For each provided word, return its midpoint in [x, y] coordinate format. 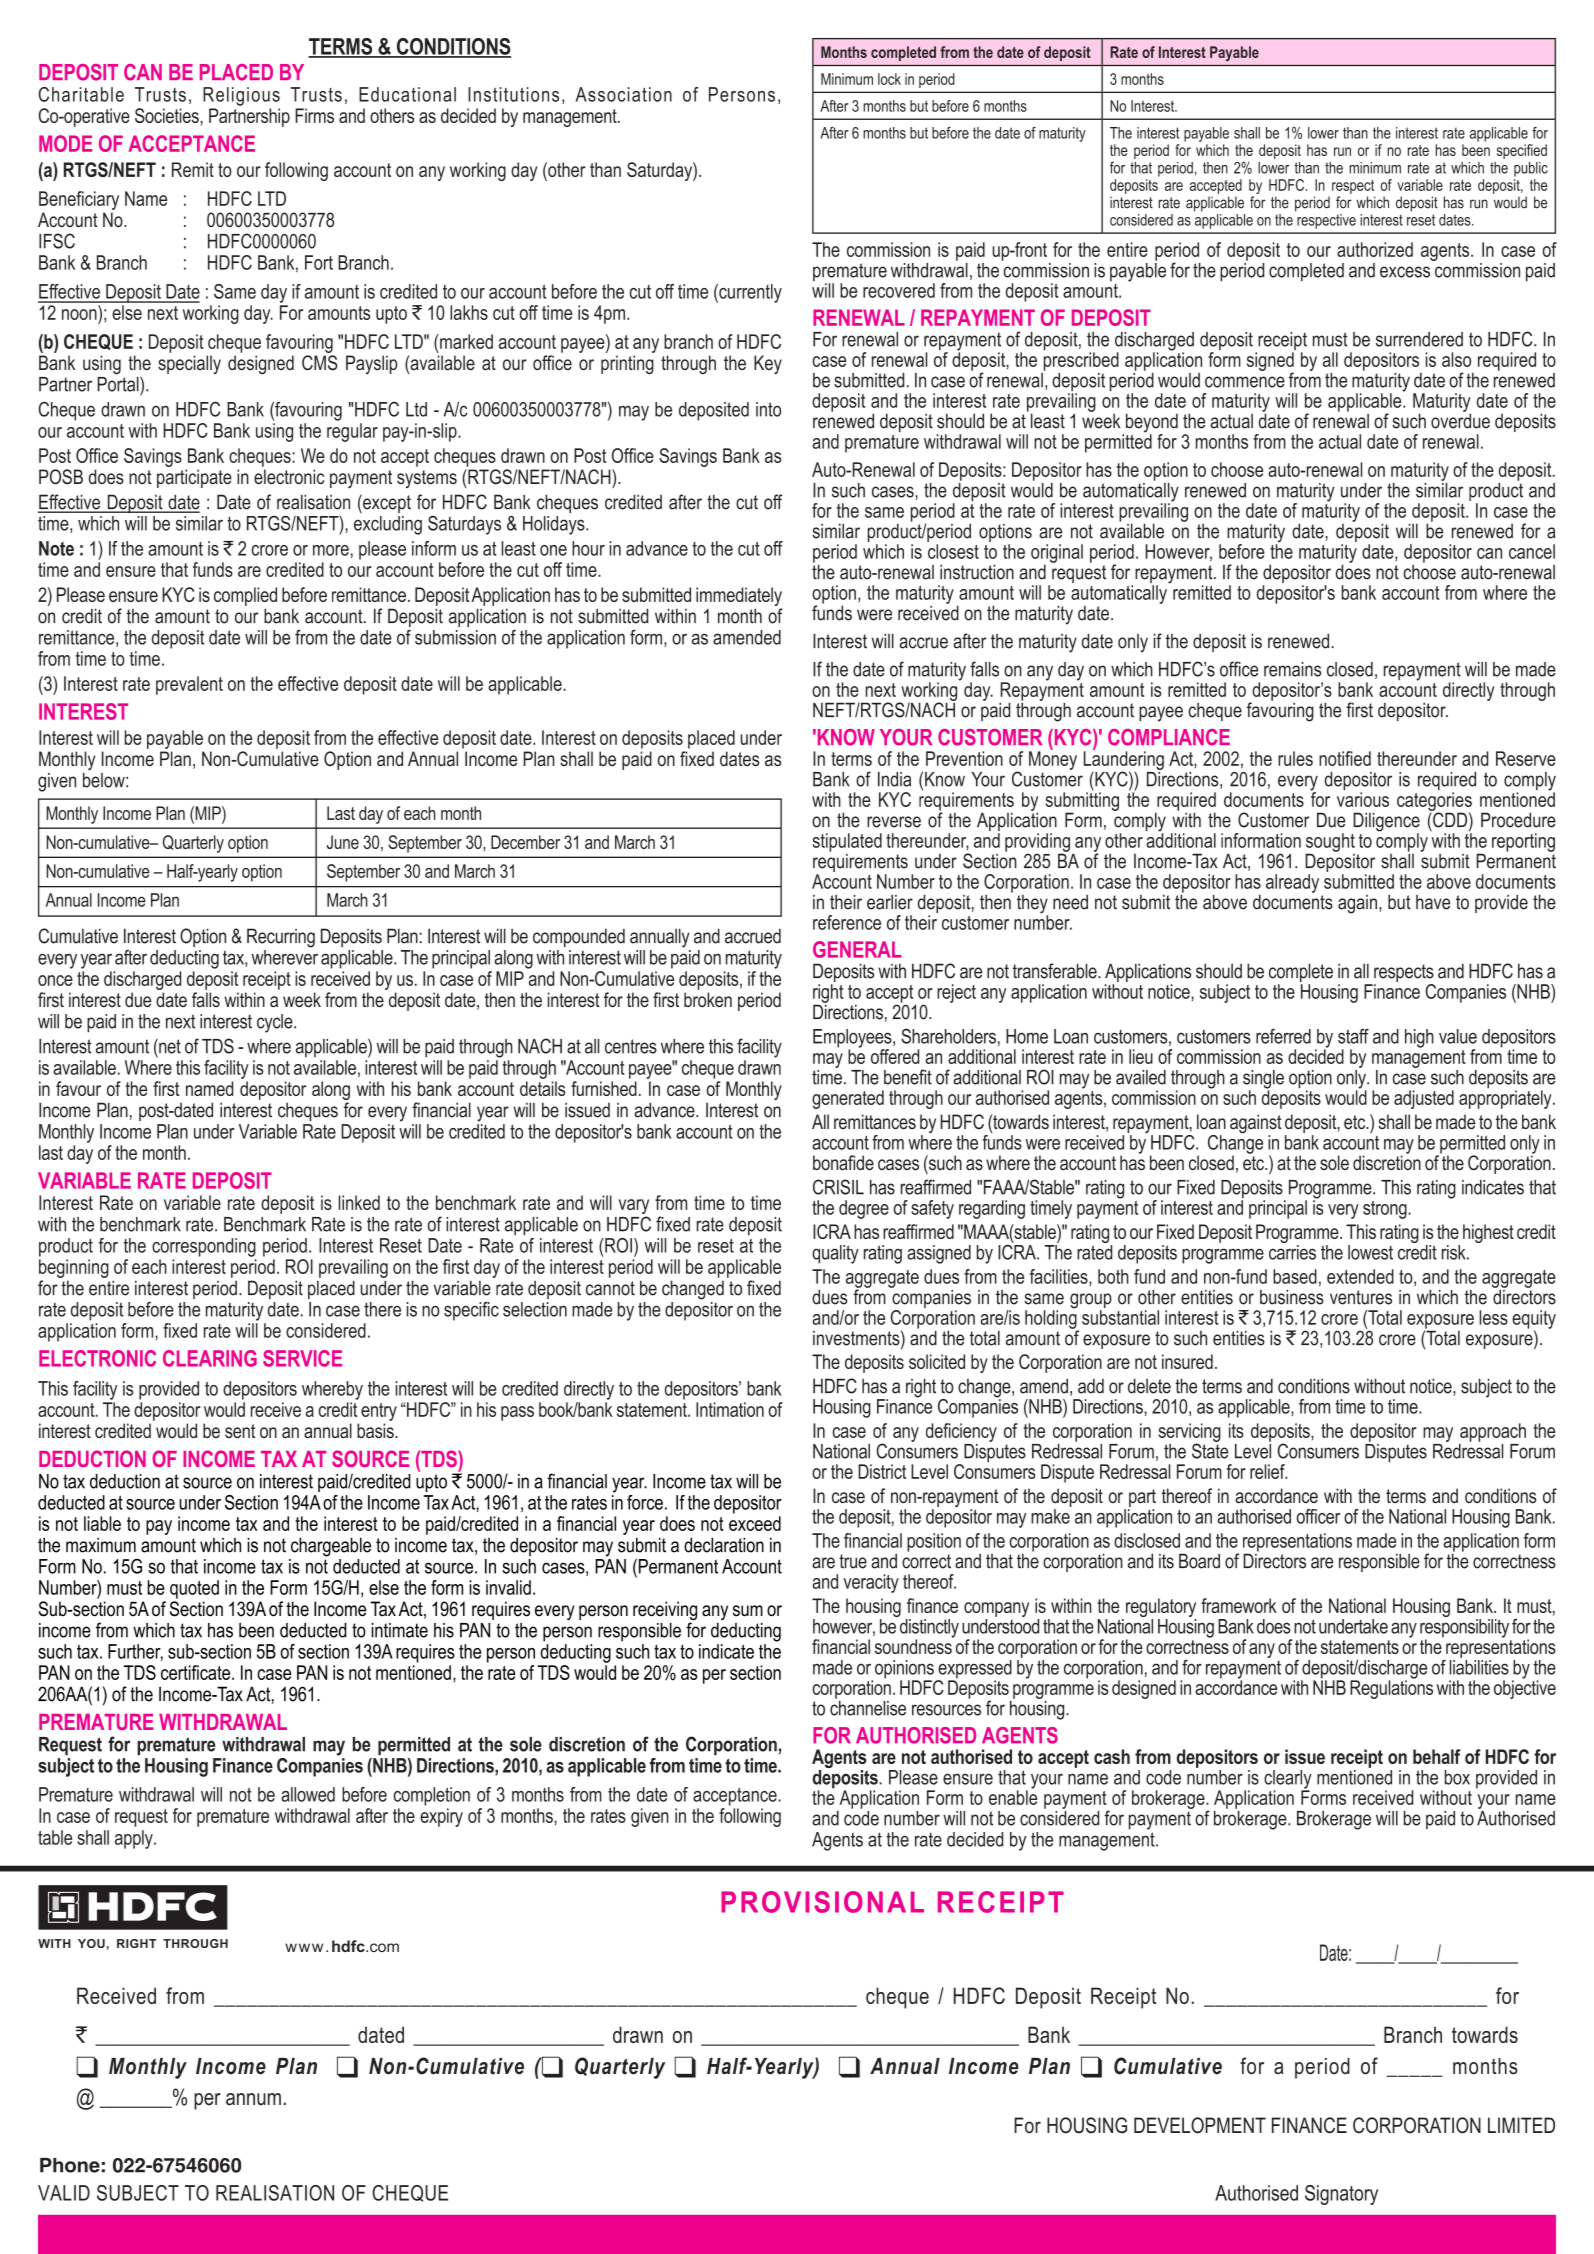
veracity [871, 1583]
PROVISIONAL [822, 1902]
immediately [739, 596]
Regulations [1391, 1688]
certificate [197, 1672]
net [169, 1046]
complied [245, 596]
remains [1292, 669]
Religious [241, 96]
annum [253, 2099]
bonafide [843, 1162]
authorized [1375, 249]
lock [889, 79]
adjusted [1424, 1099]
